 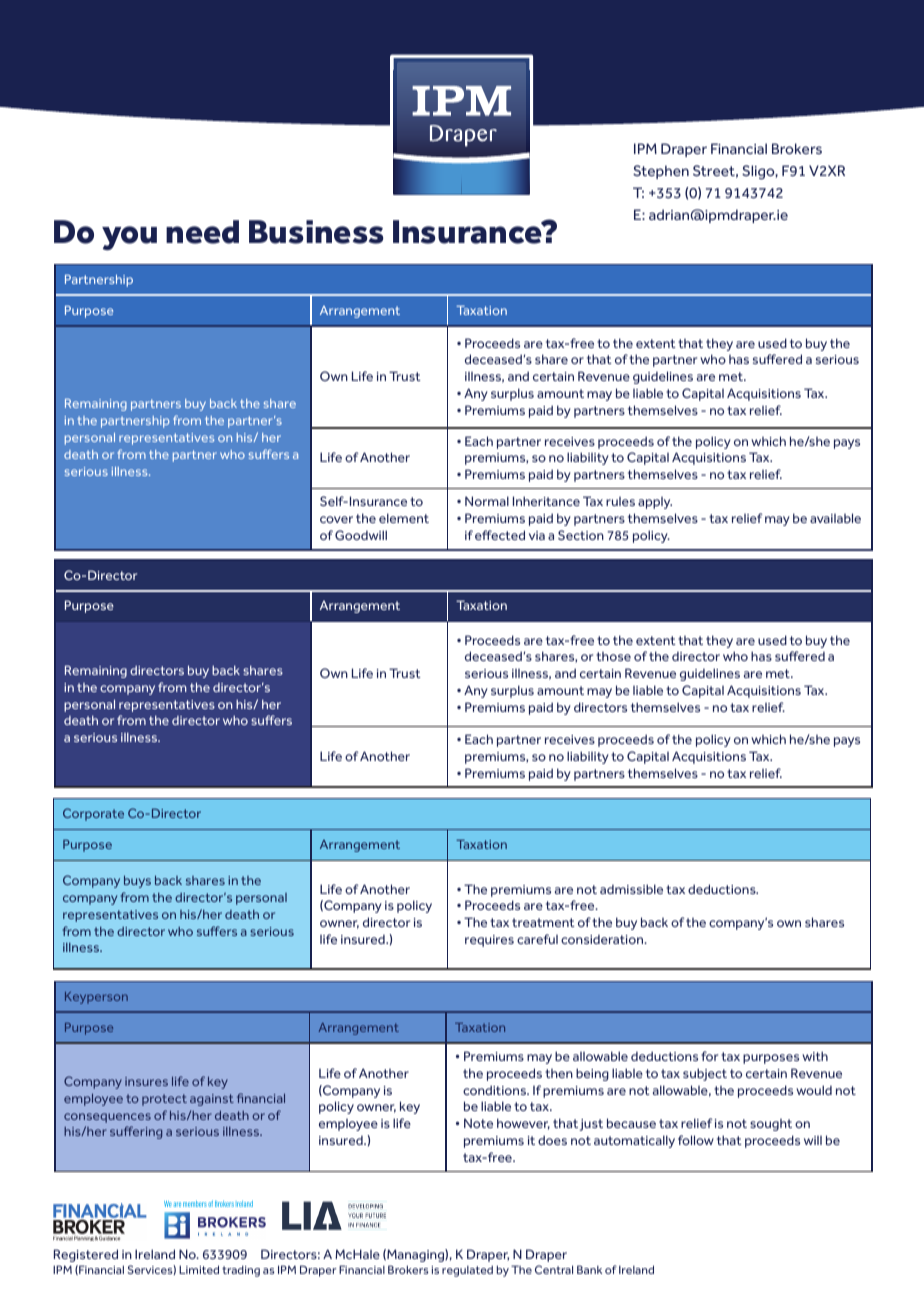 I want to click on apply, so click(x=655, y=503).
